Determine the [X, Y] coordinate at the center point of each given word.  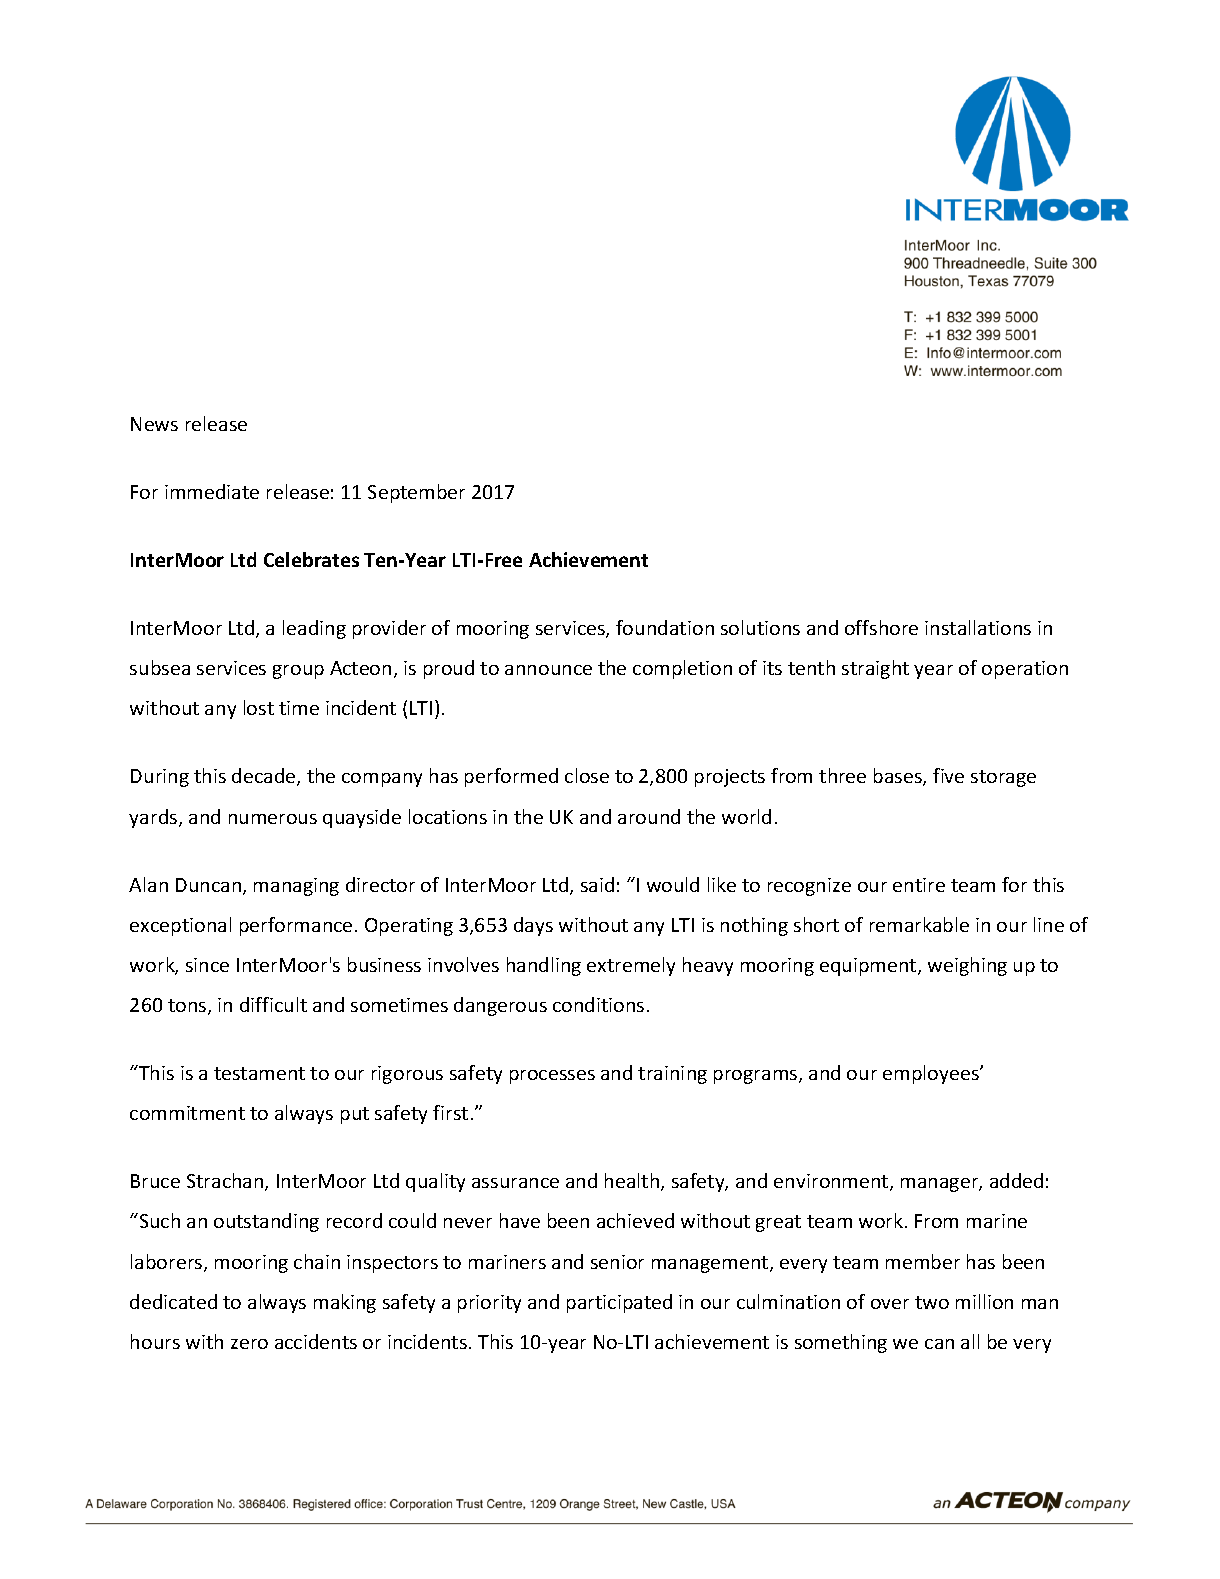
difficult [273, 1004]
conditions [598, 1004]
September [416, 493]
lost [259, 707]
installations [978, 627]
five [948, 775]
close [587, 775]
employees [932, 1074]
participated [619, 1303]
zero [249, 1344]
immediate [212, 491]
